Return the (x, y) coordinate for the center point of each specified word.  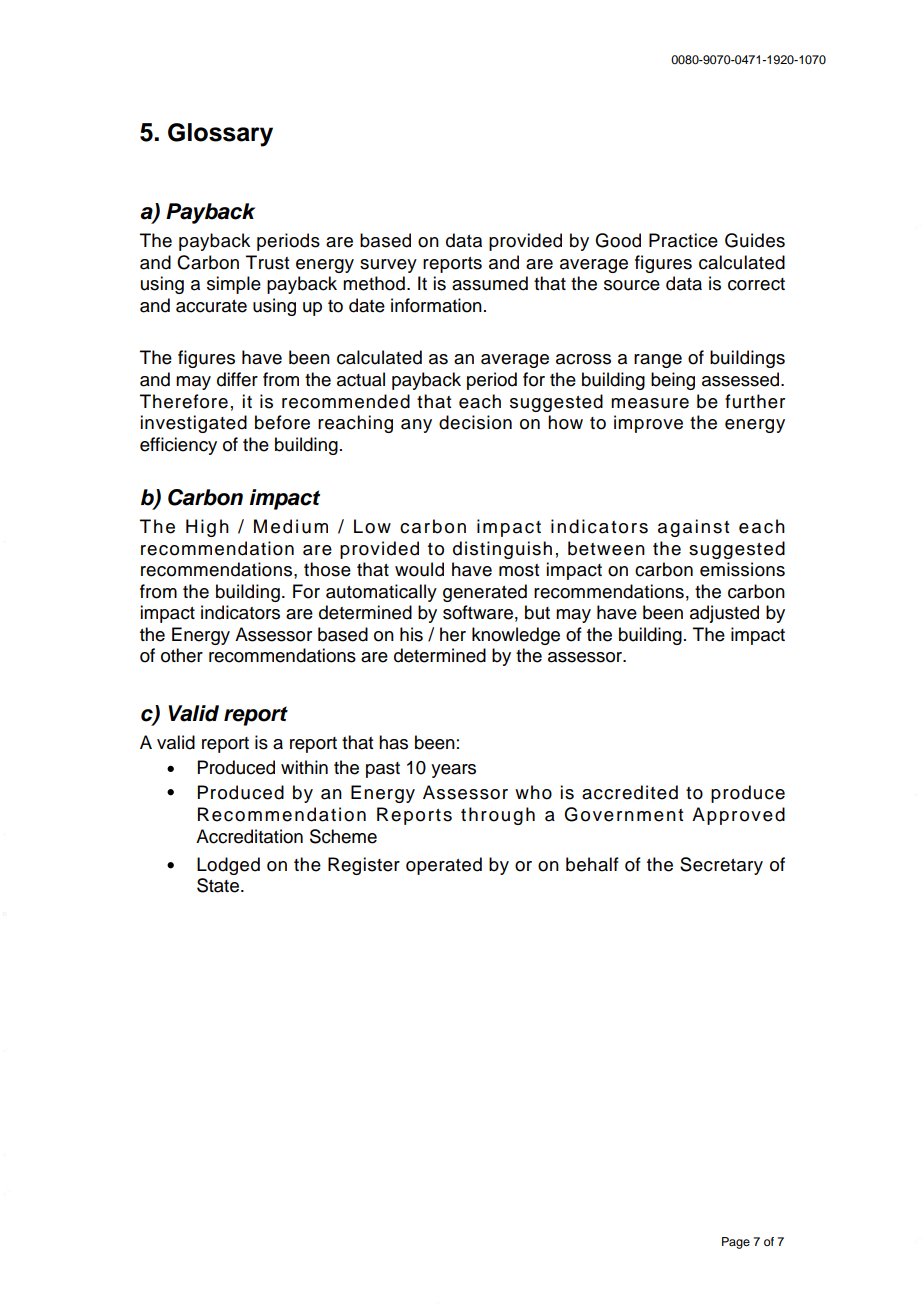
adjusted (724, 614)
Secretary (721, 866)
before (282, 422)
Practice (683, 240)
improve (648, 424)
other (182, 655)
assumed (490, 283)
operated (444, 866)
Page (736, 1243)
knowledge (516, 636)
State (219, 885)
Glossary (220, 135)
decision (475, 422)
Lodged (228, 866)
